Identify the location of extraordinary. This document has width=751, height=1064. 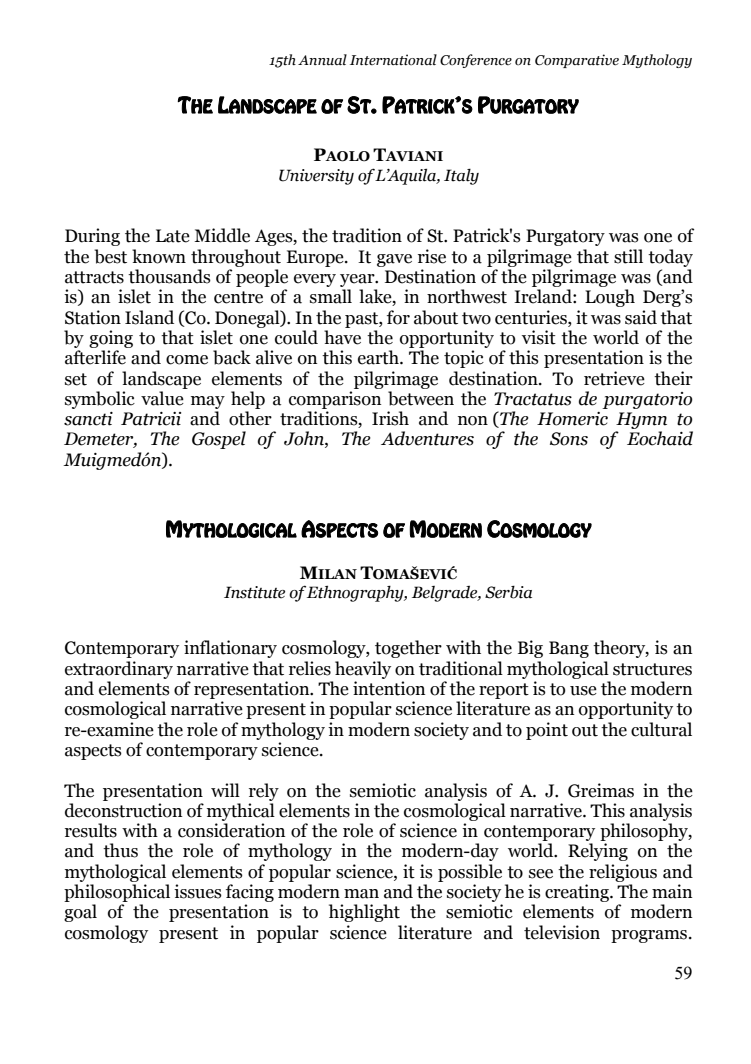
(119, 670).
